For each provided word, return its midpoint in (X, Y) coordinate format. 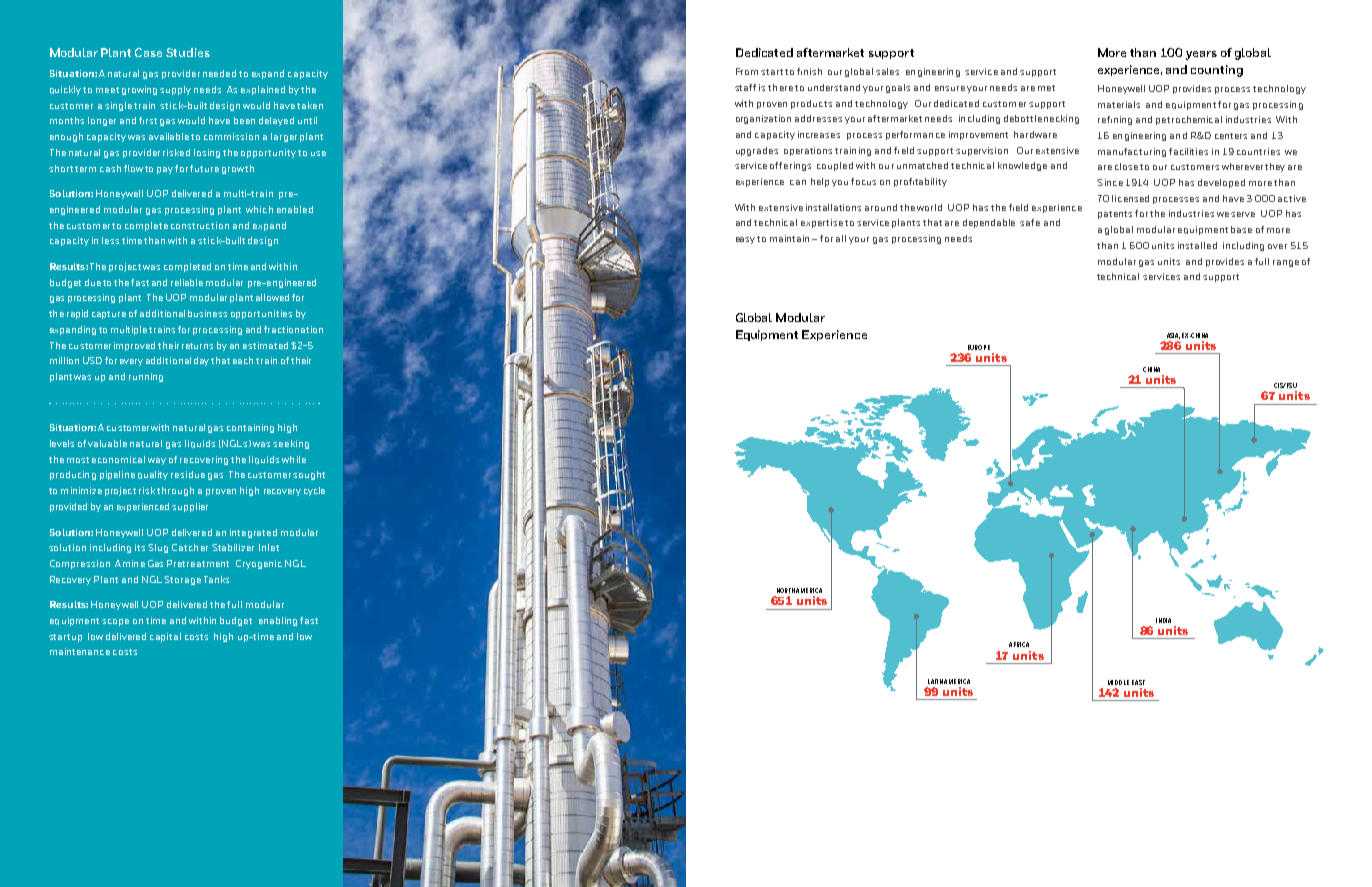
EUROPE (979, 347)
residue (188, 474)
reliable (187, 282)
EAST (1138, 682)
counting (1217, 71)
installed (1197, 245)
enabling (278, 621)
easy (747, 240)
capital (165, 637)
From (747, 71)
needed (219, 73)
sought (309, 475)
